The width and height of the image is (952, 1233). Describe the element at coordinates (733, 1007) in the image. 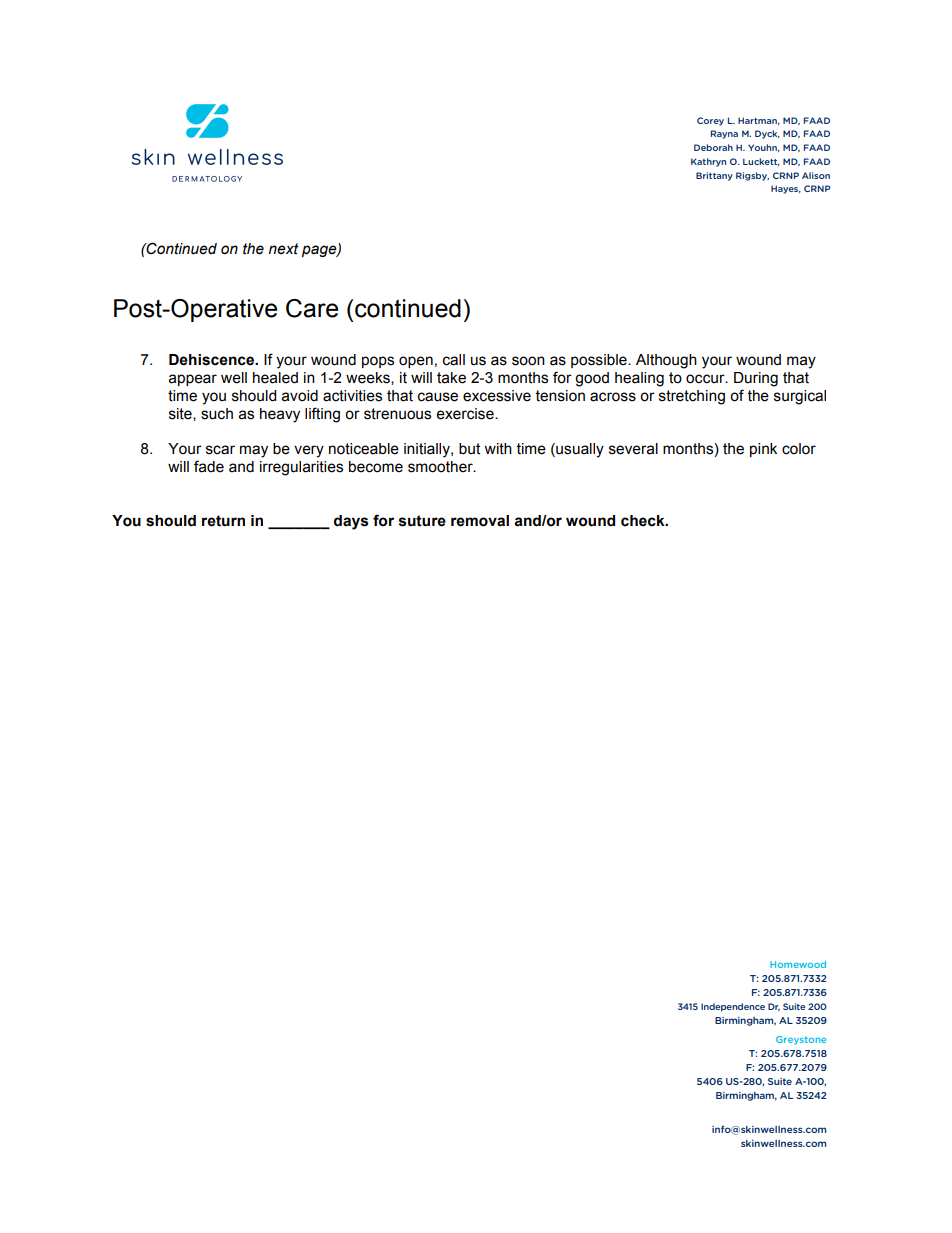

I see `Independence` at that location.
